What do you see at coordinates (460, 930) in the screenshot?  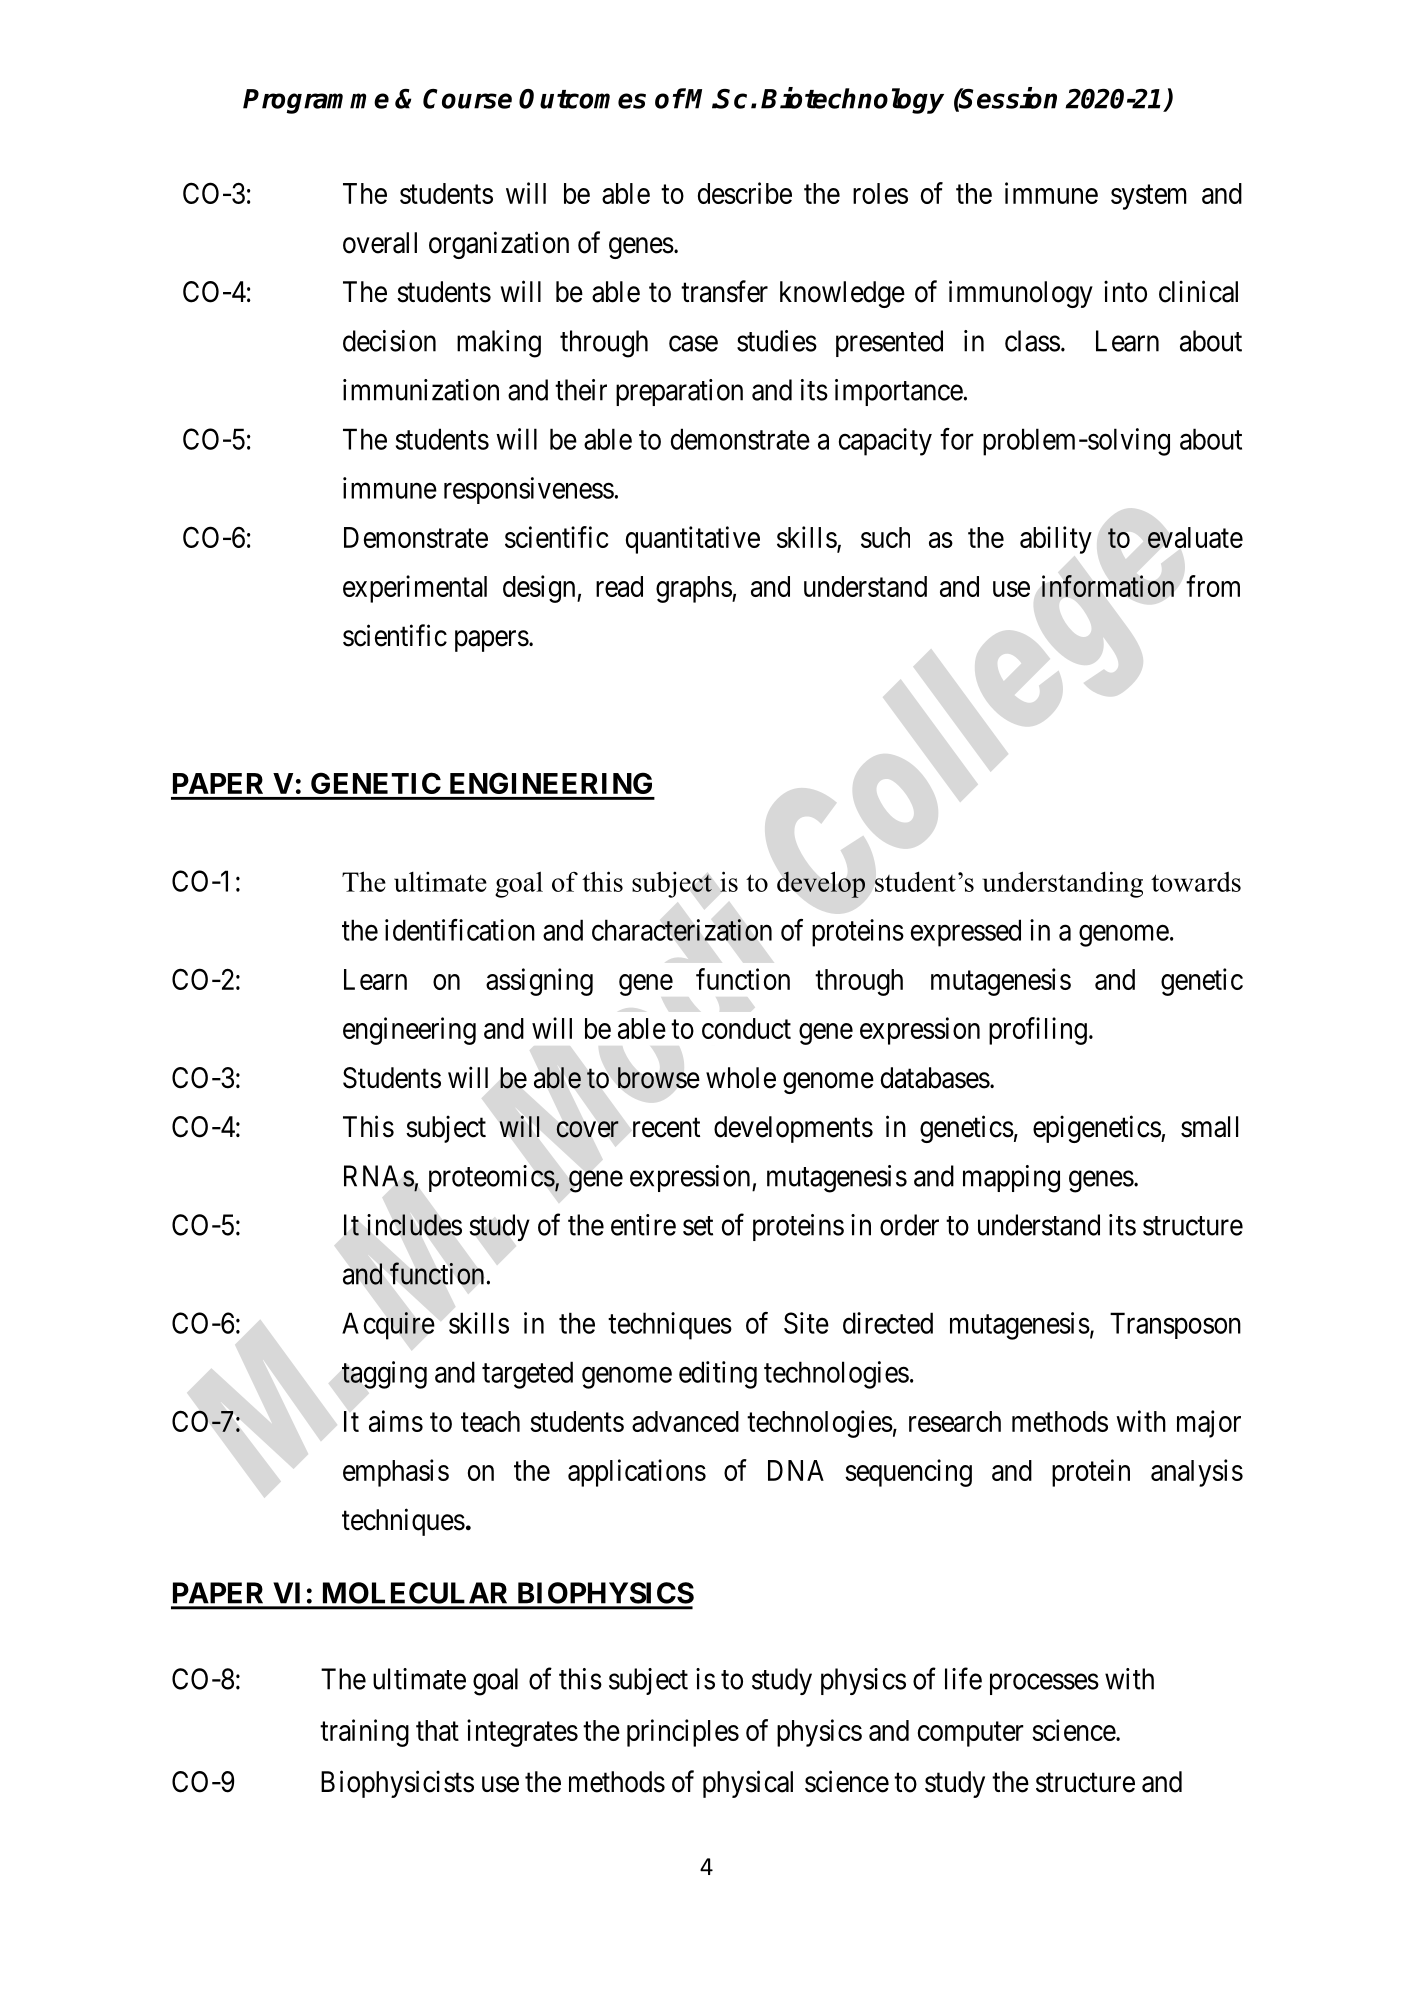 I see `identification` at bounding box center [460, 930].
